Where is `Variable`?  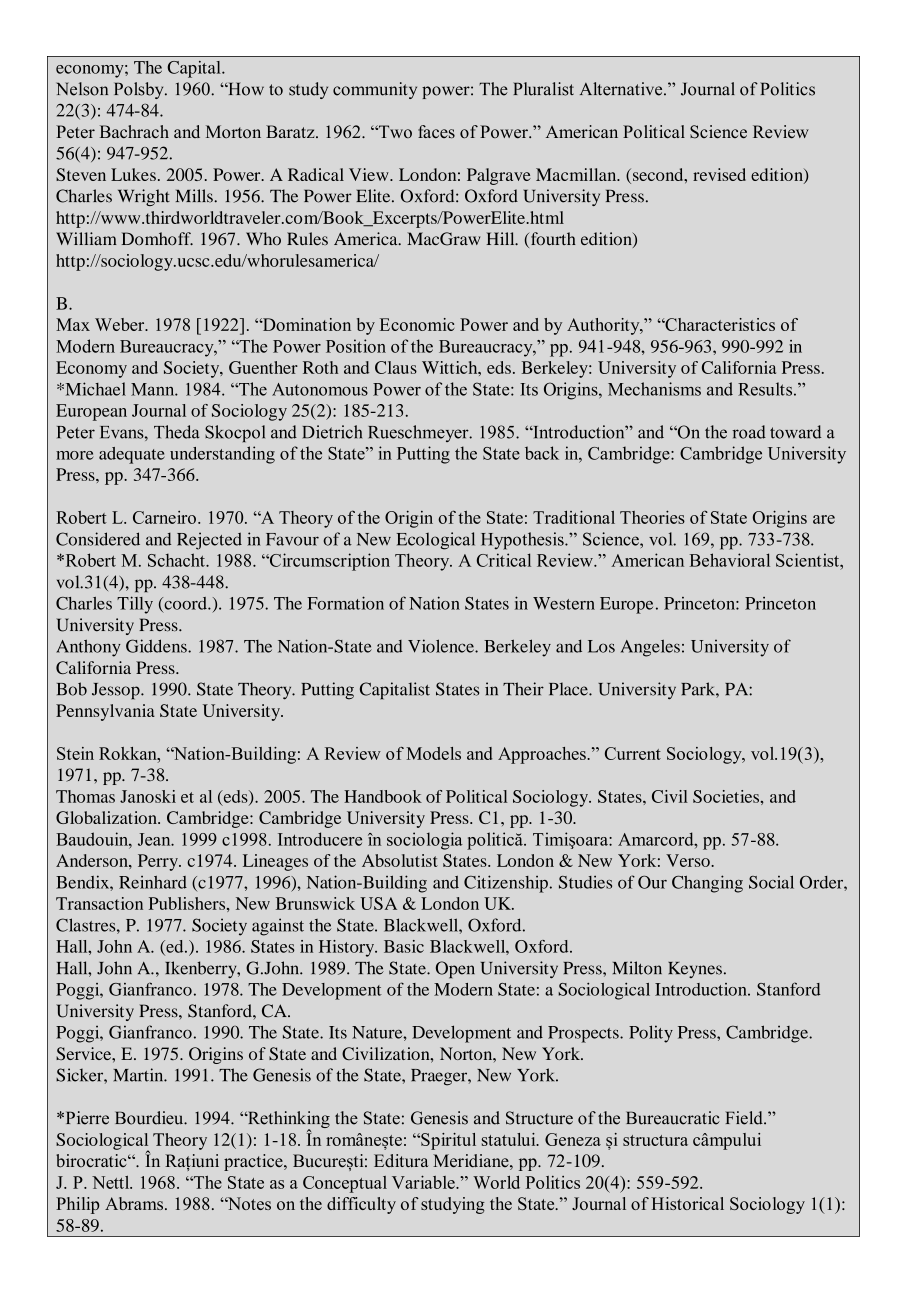 Variable is located at coordinates (424, 1182).
